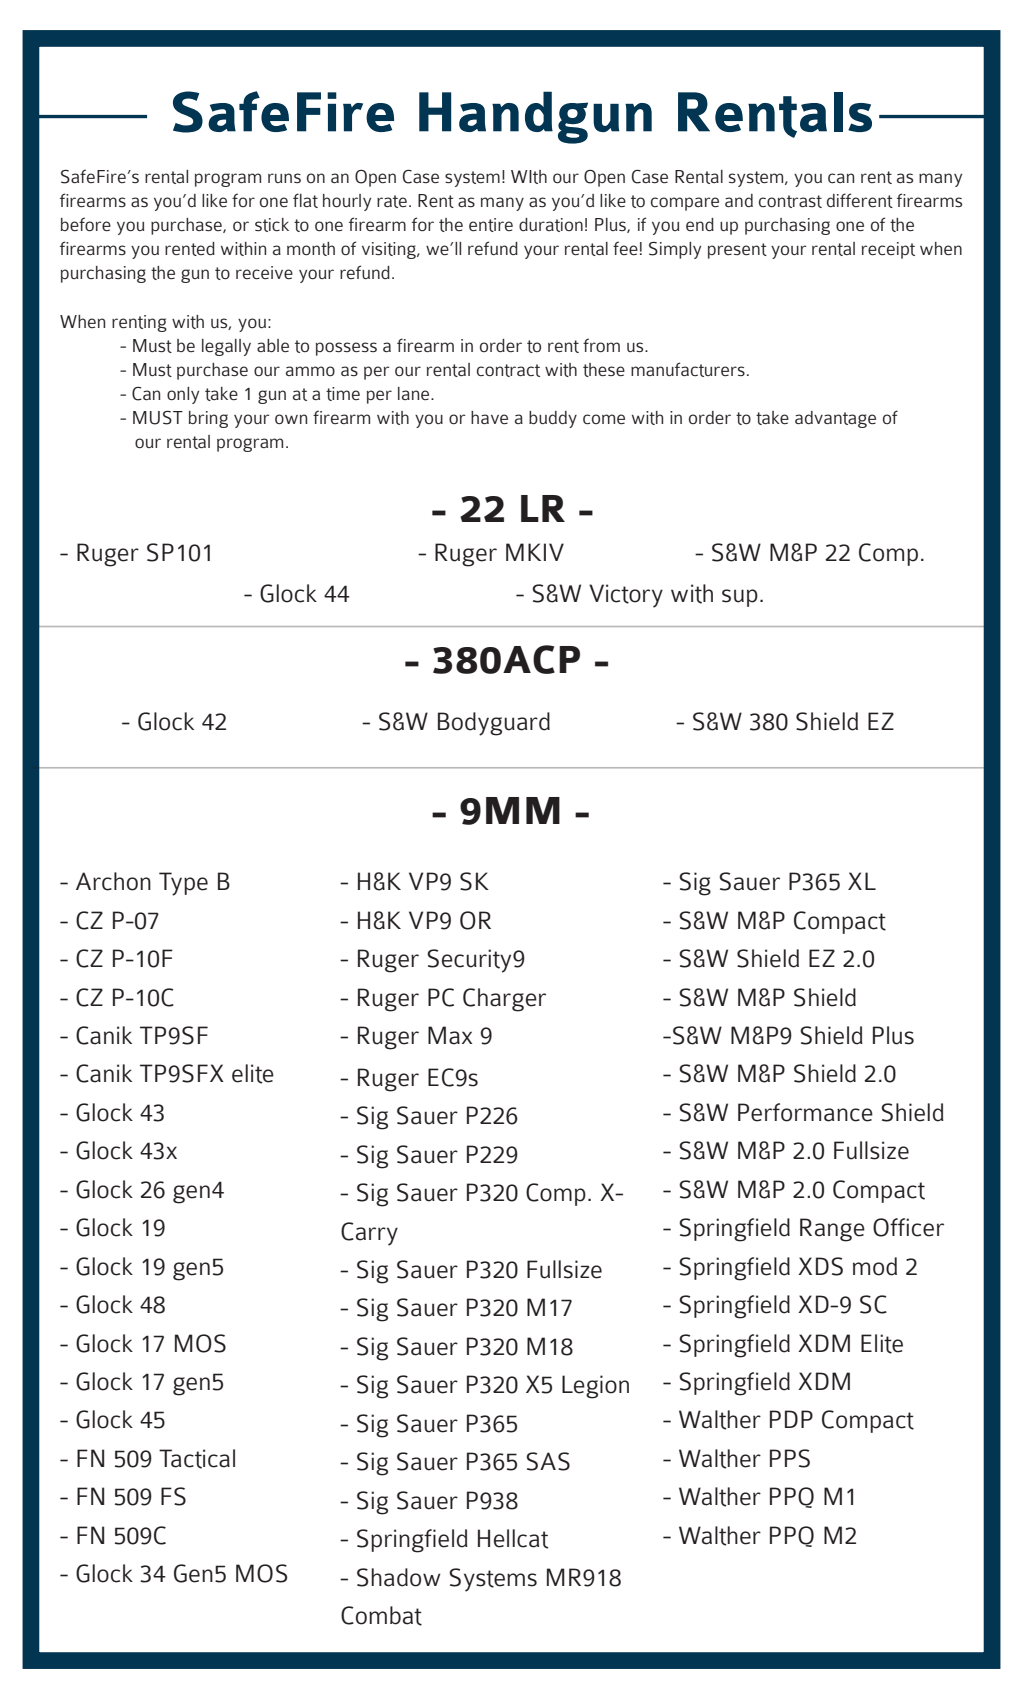  Describe the element at coordinates (197, 1459) in the document. I see `Tactical` at that location.
